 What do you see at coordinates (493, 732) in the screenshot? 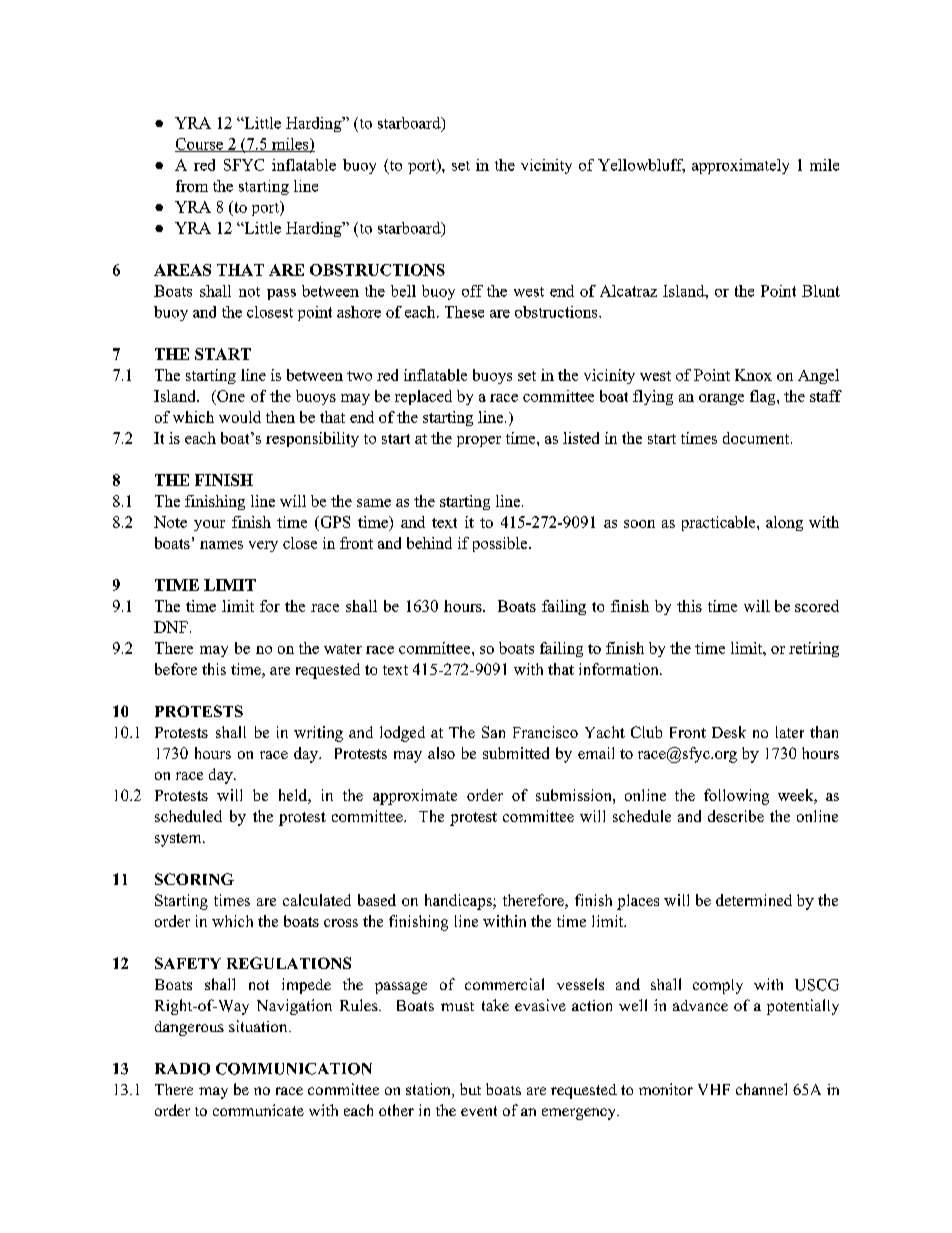
I see `San` at bounding box center [493, 732].
